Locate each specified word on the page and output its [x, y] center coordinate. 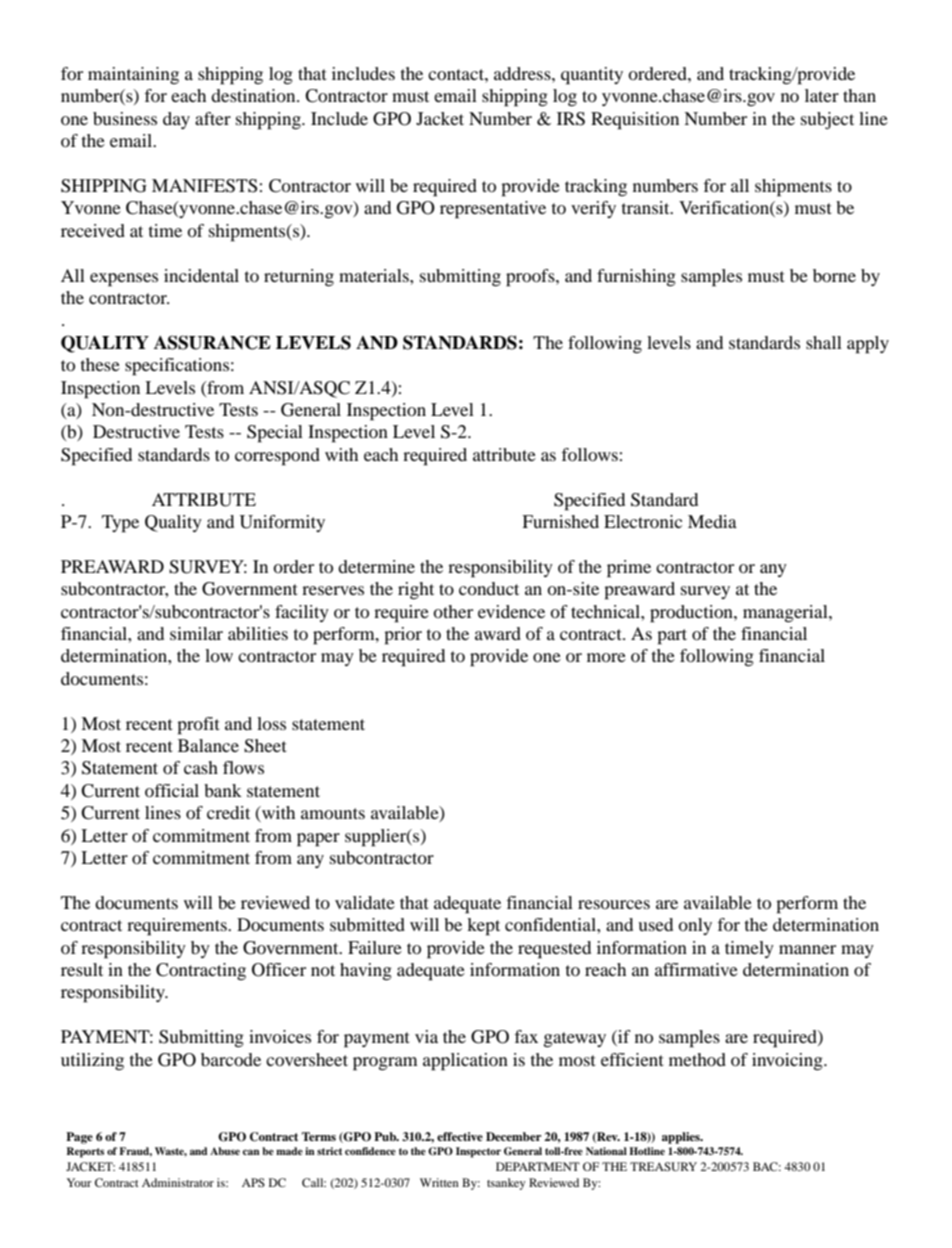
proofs [531, 278]
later [822, 95]
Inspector [478, 1152]
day [176, 120]
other [453, 611]
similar [196, 633]
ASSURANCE [212, 342]
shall [824, 342]
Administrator [178, 1182]
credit [228, 812]
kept [483, 927]
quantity [592, 76]
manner [807, 949]
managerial [786, 613]
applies [682, 1138]
